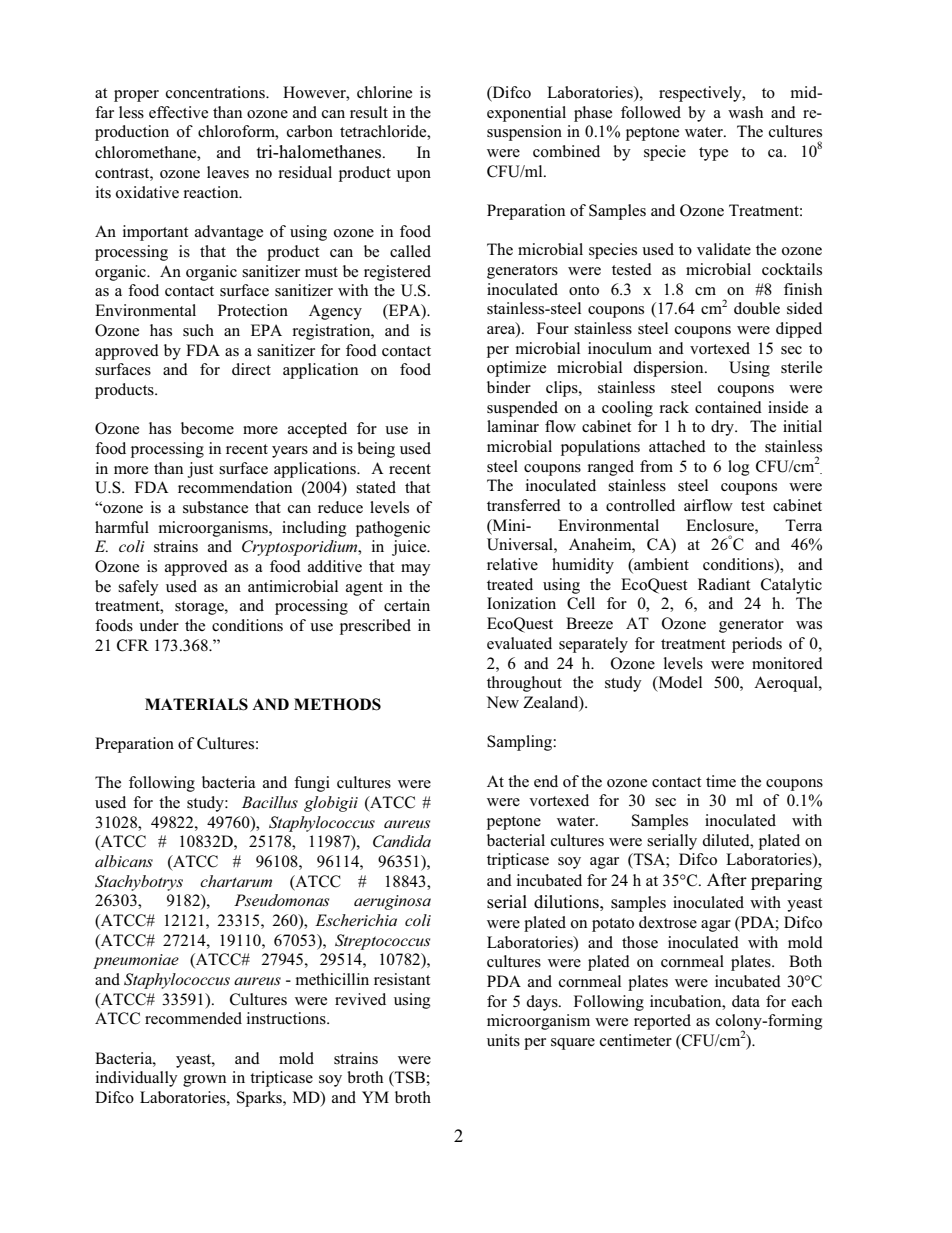 This screenshot has width=952, height=1233. I want to click on units, so click(503, 1040).
